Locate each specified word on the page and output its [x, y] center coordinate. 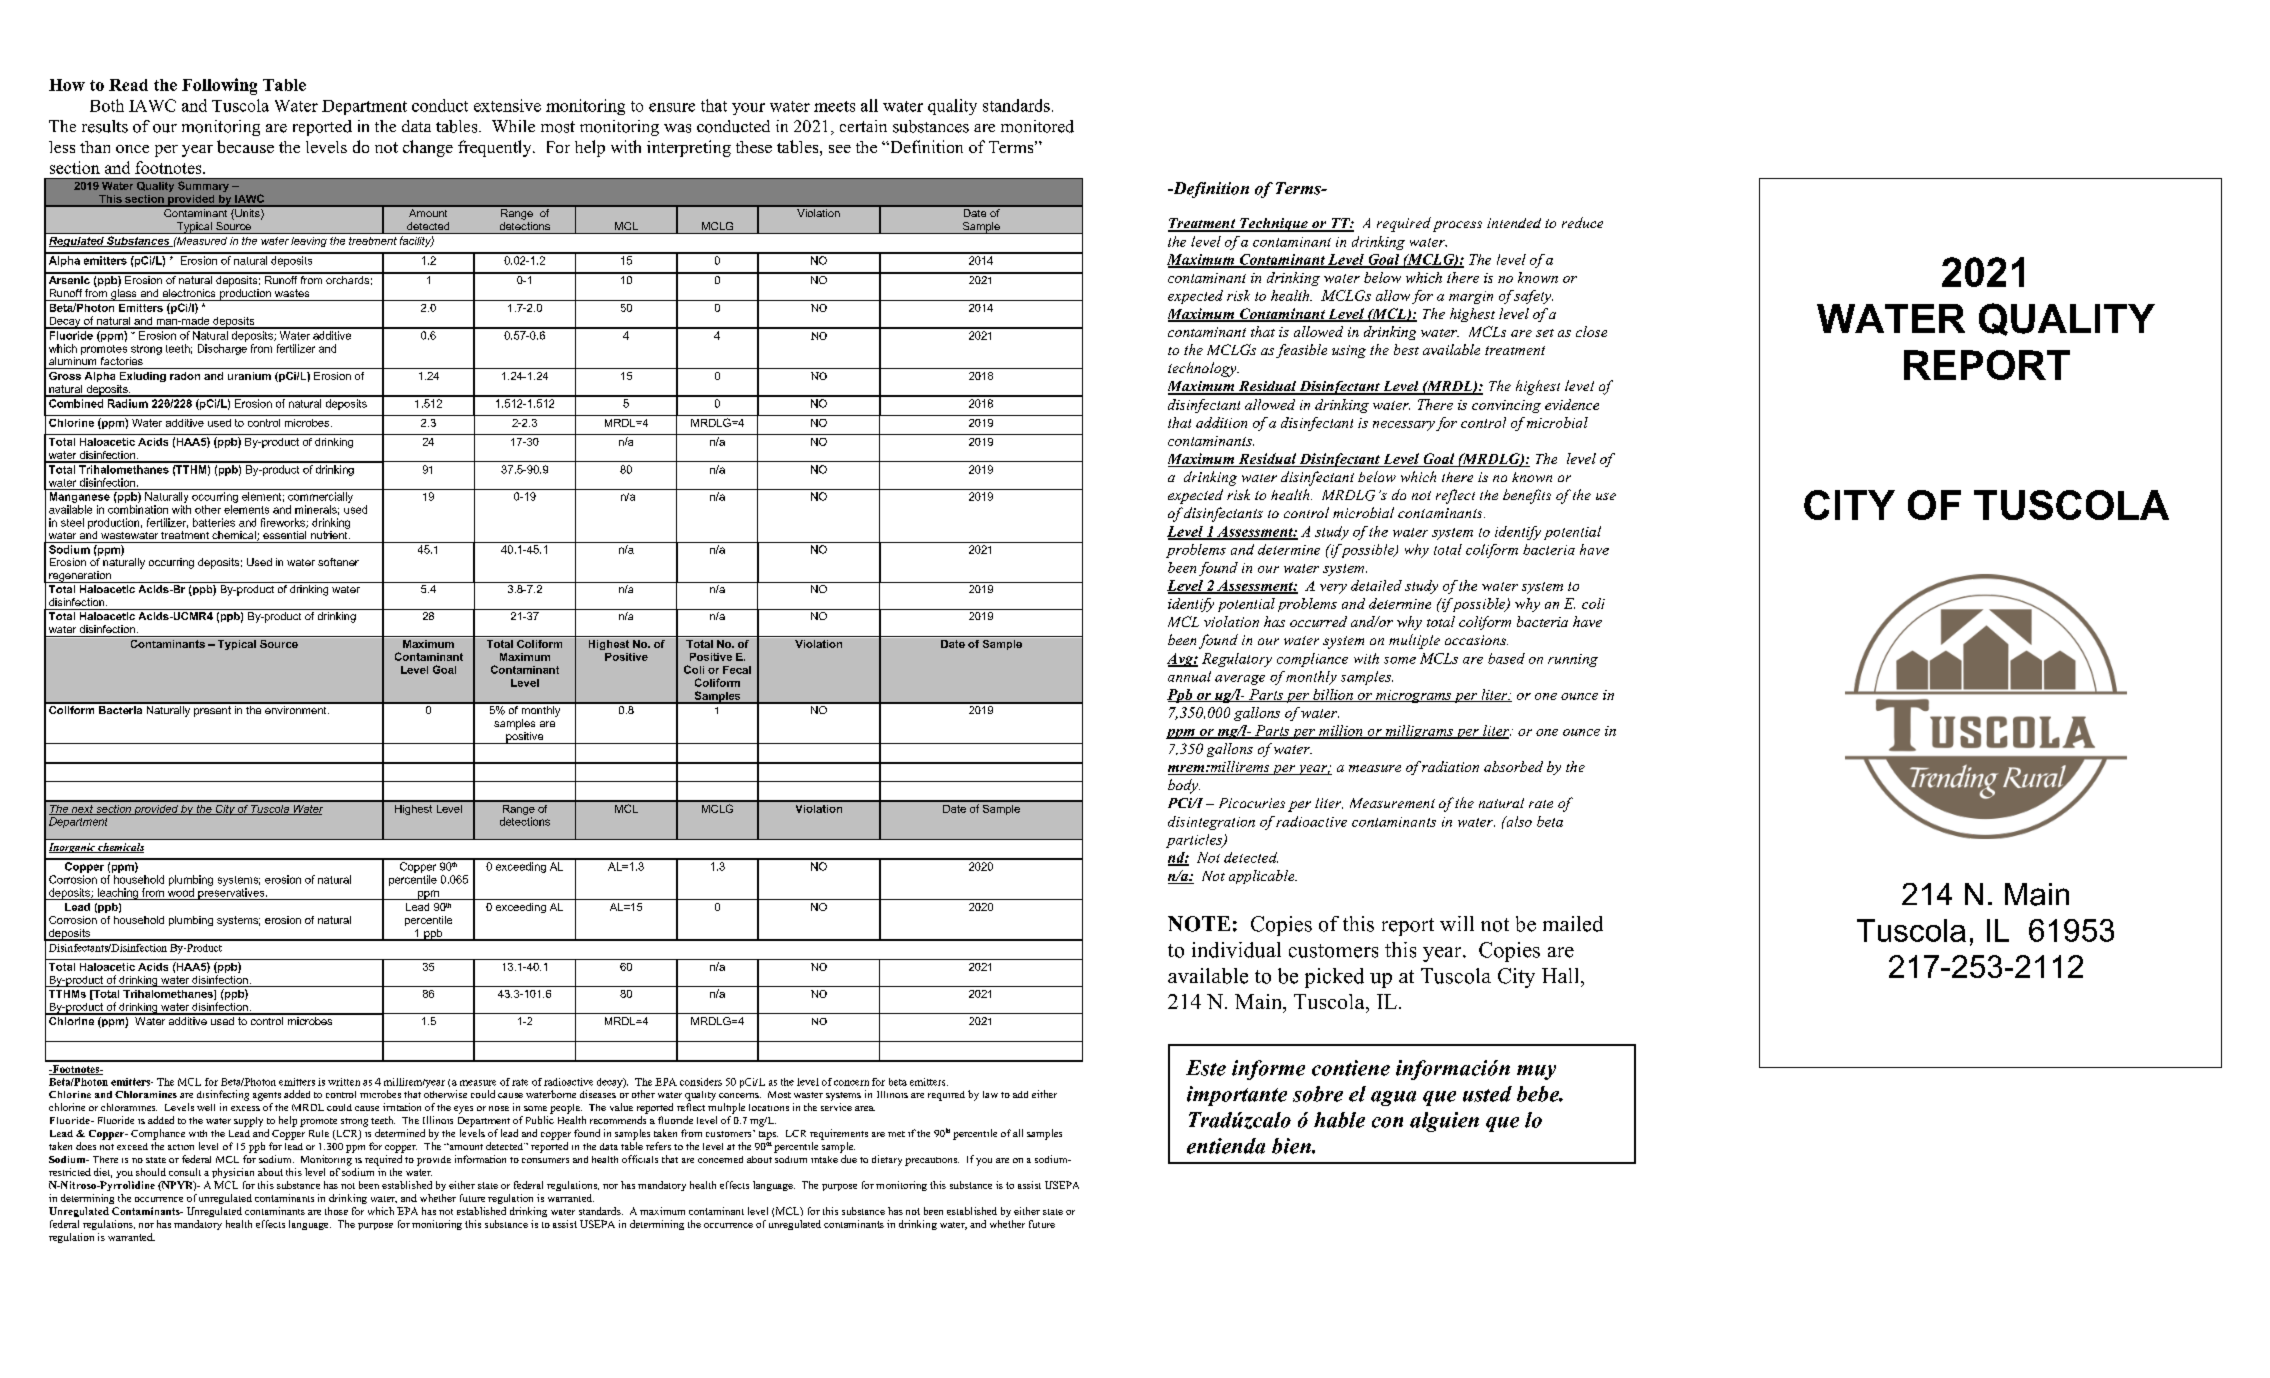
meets [834, 106]
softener [338, 562]
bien [1292, 1146]
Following [219, 86]
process [1457, 226]
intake [824, 1159]
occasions [1476, 640]
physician [233, 1173]
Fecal [737, 670]
